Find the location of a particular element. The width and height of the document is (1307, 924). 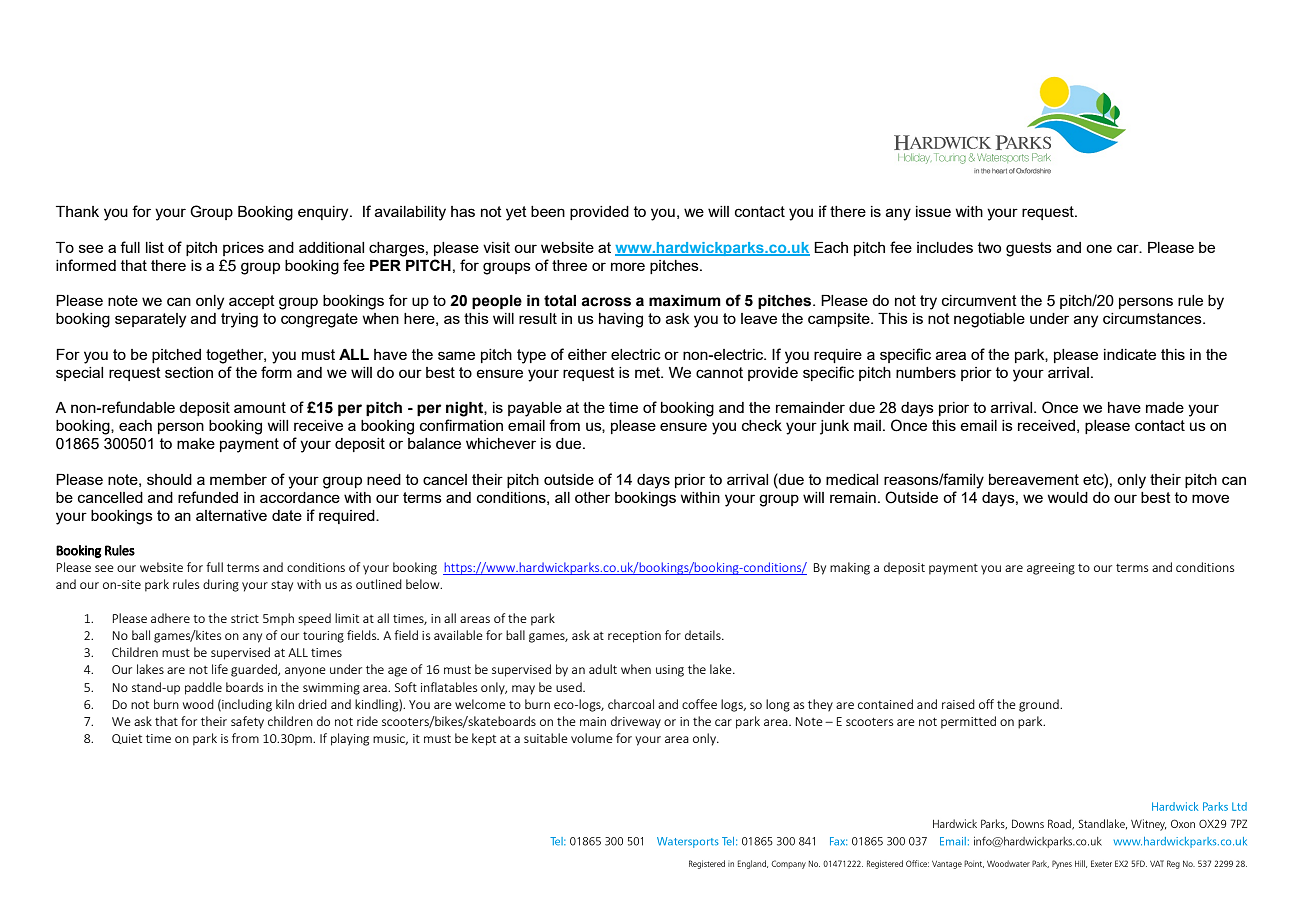

reception is located at coordinates (634, 637).
